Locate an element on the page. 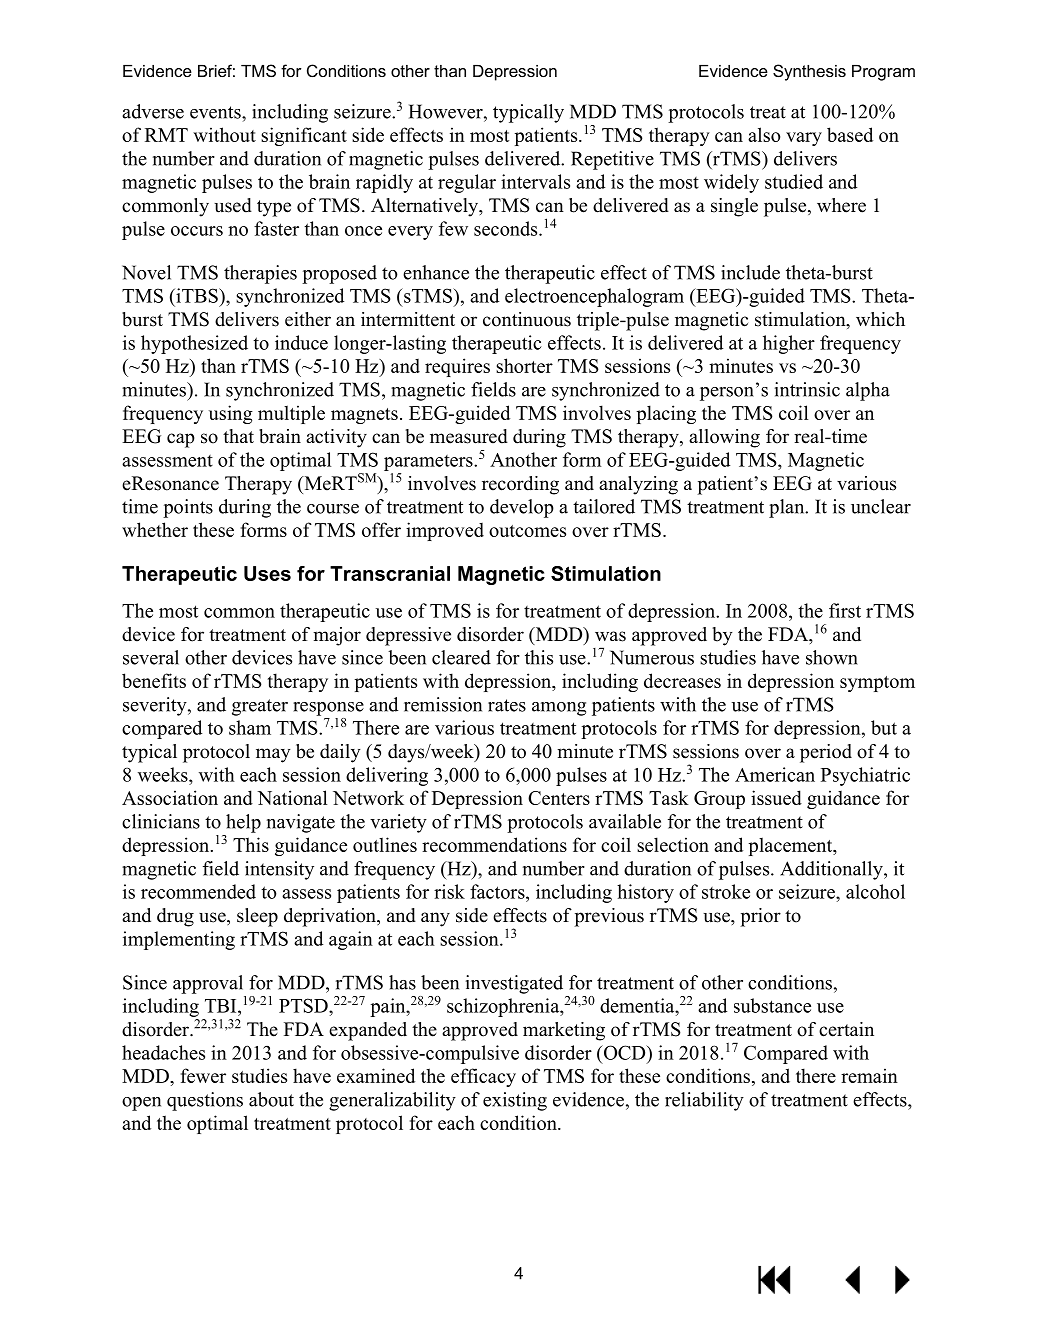 The image size is (1038, 1344). hypothesized is located at coordinates (194, 344).
